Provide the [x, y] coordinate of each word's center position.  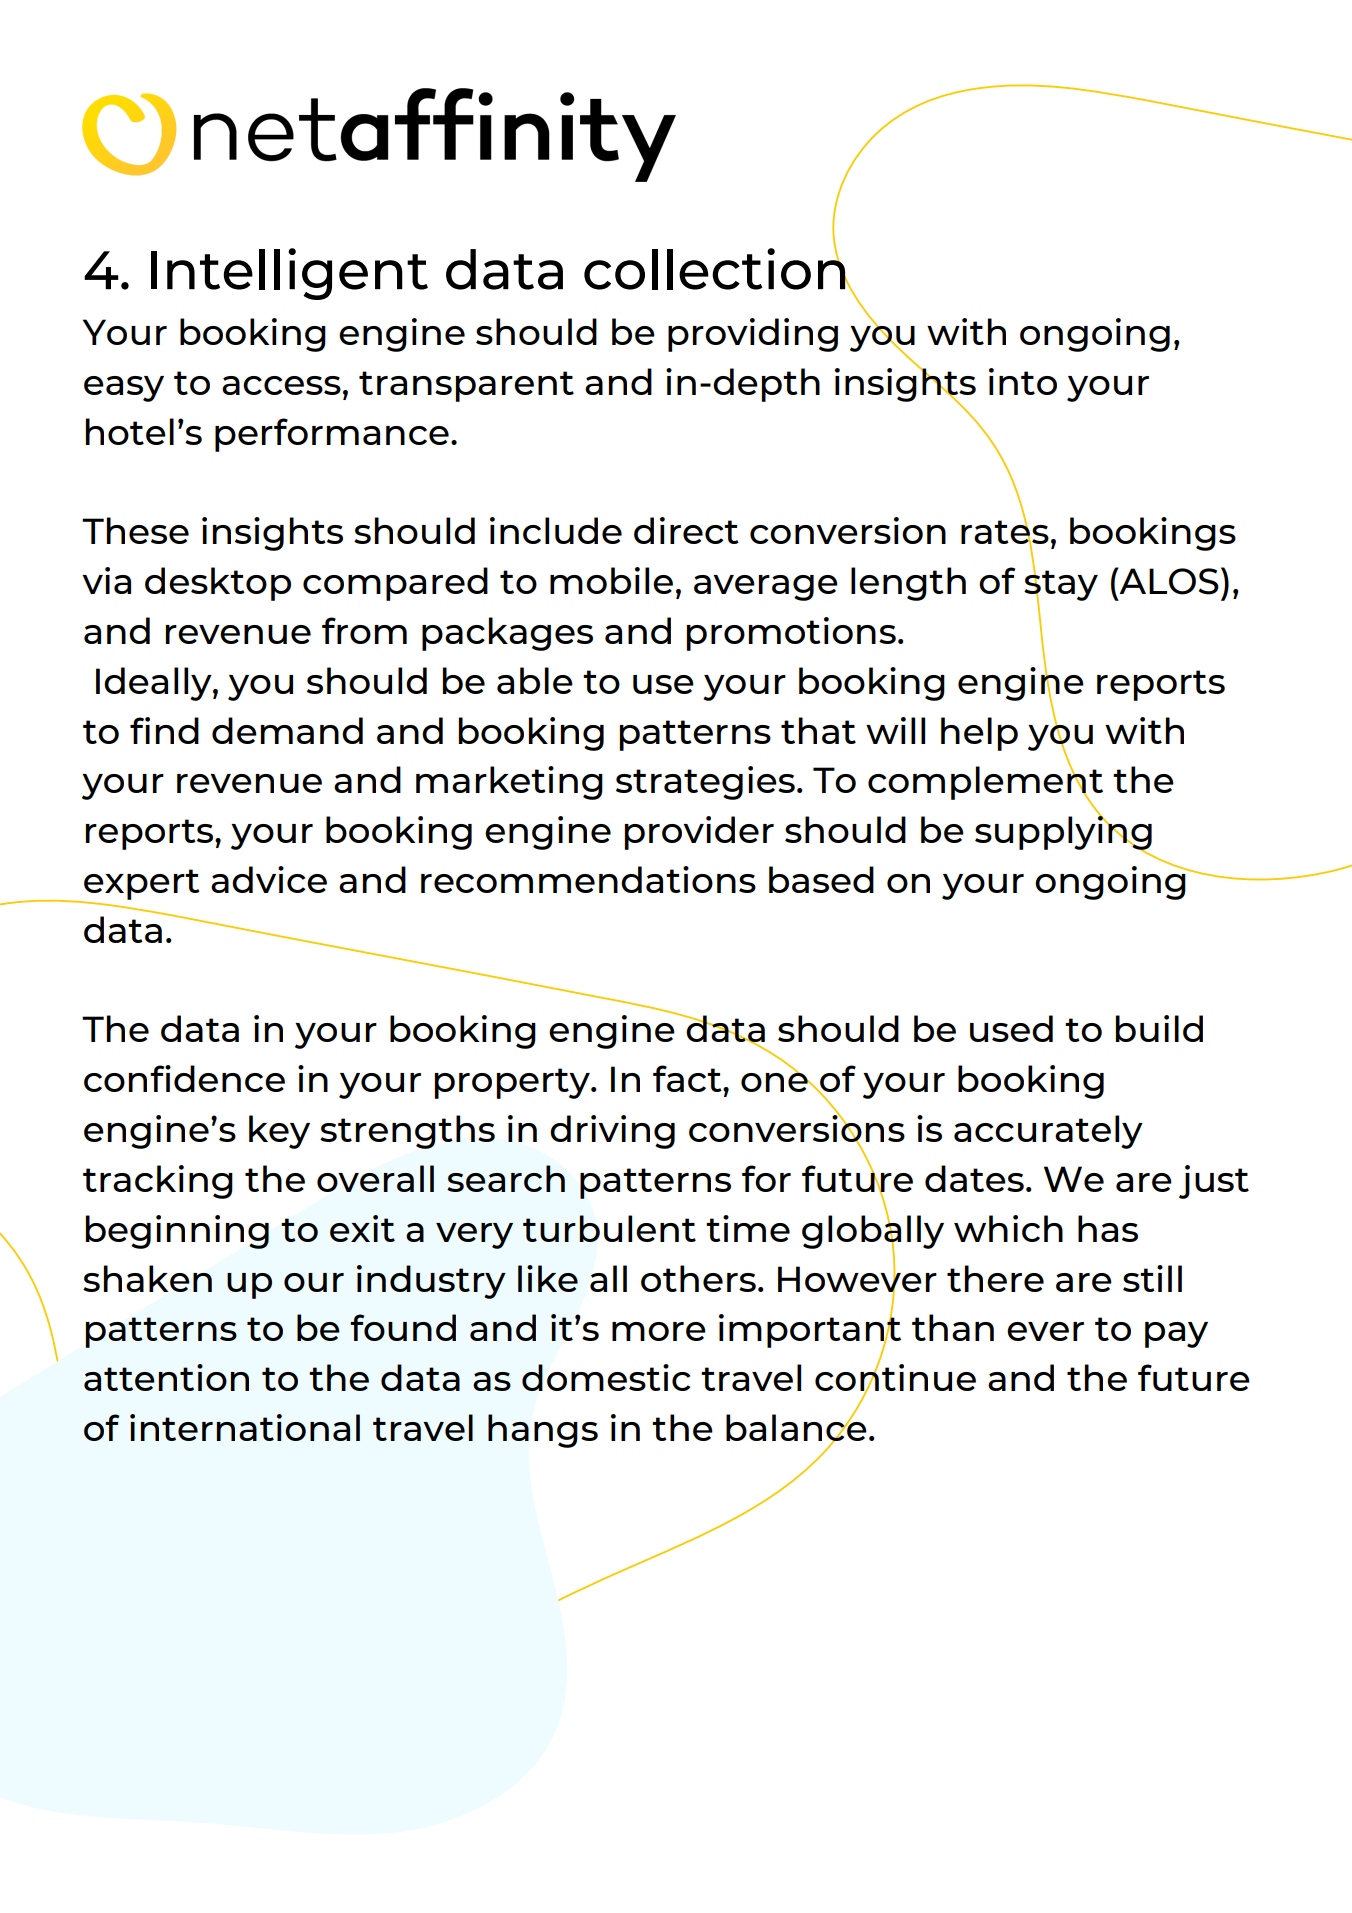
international [245, 1427]
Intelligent [289, 274]
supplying [1063, 833]
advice [269, 879]
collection [716, 267]
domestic [606, 1377]
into [1023, 381]
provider [699, 833]
